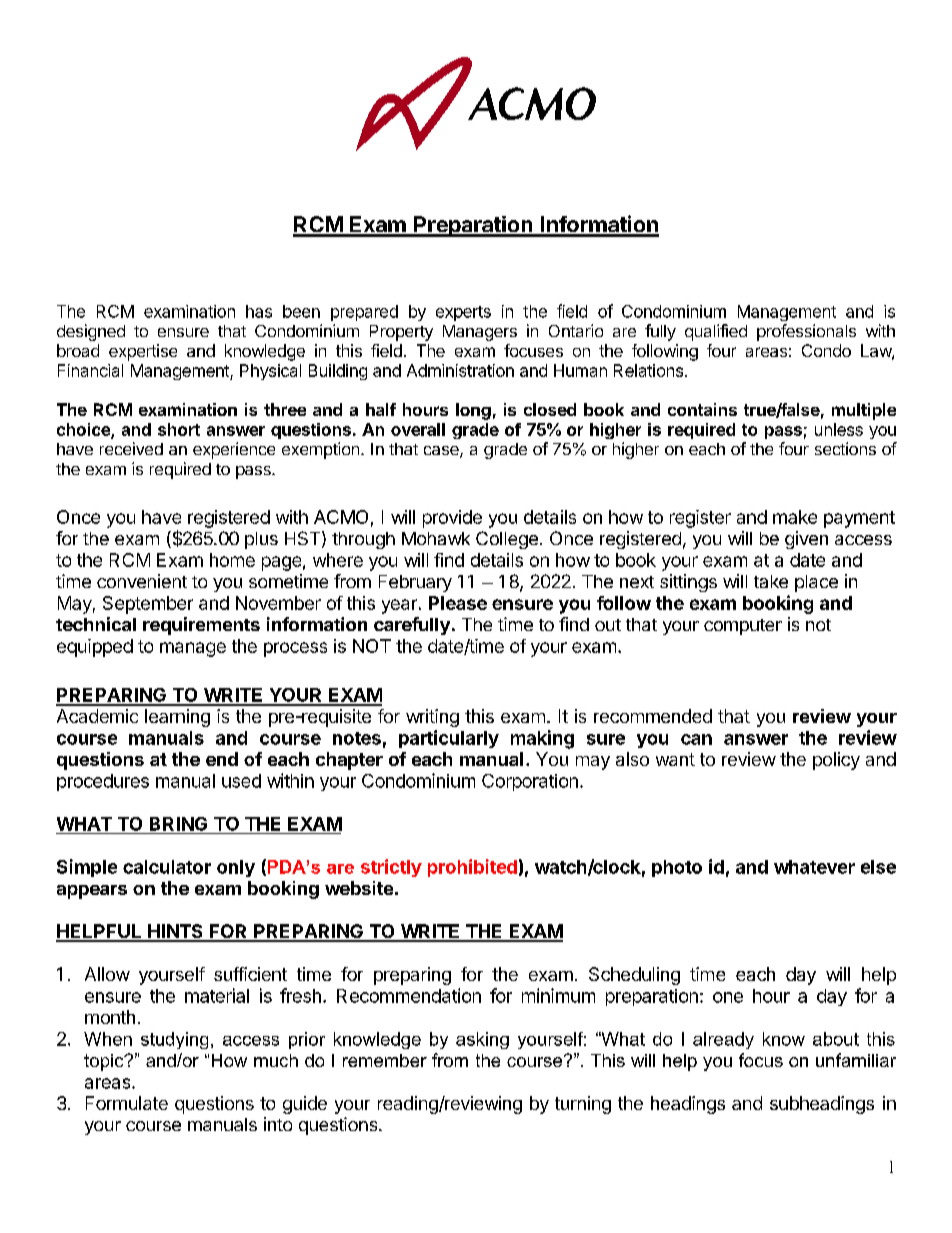 The image size is (952, 1233). I want to click on Formulate, so click(127, 1103).
